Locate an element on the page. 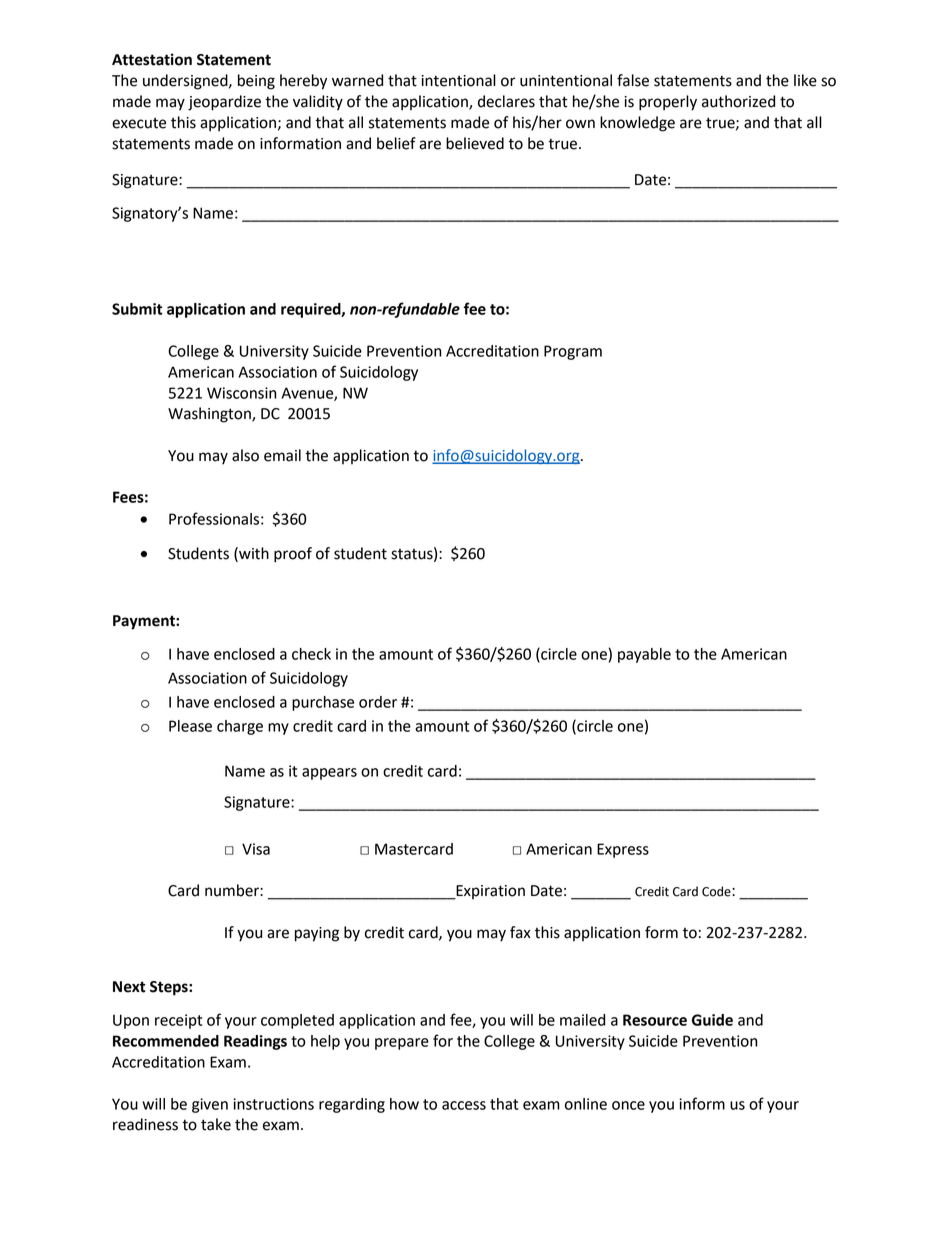  access is located at coordinates (464, 1105).
